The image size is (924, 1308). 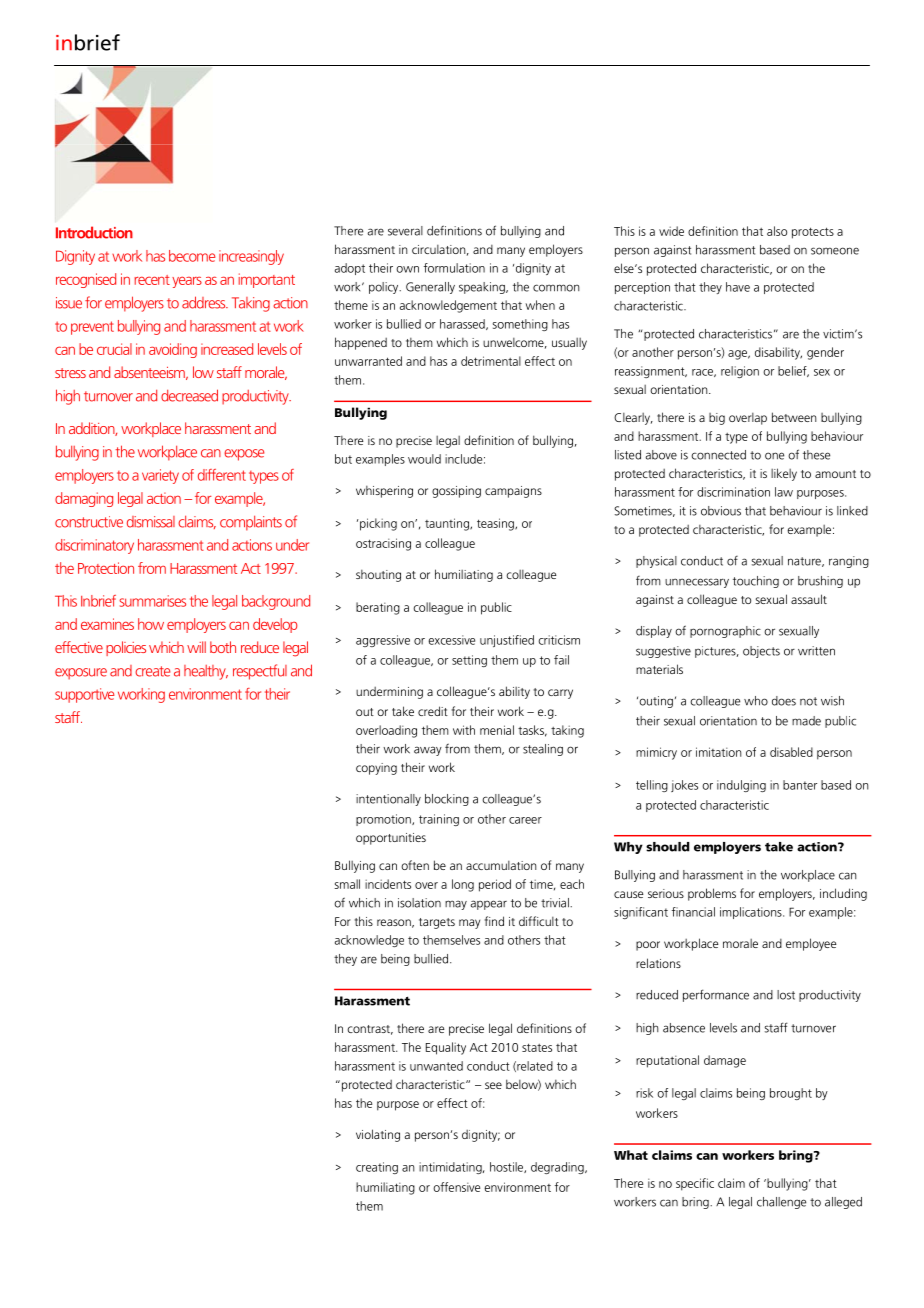 What do you see at coordinates (454, 268) in the document?
I see `formulation` at bounding box center [454, 268].
